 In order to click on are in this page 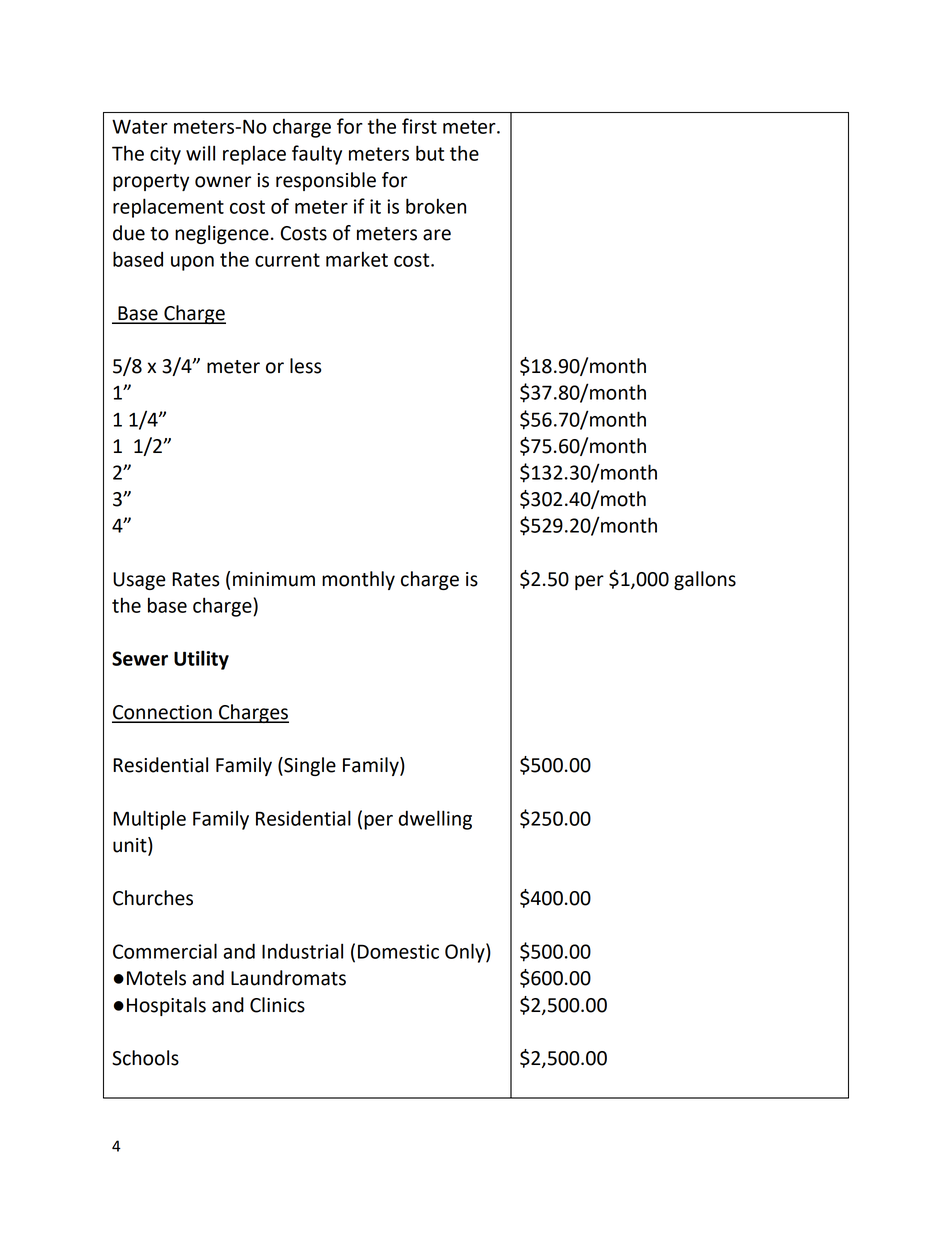, I will do `click(437, 235)`.
